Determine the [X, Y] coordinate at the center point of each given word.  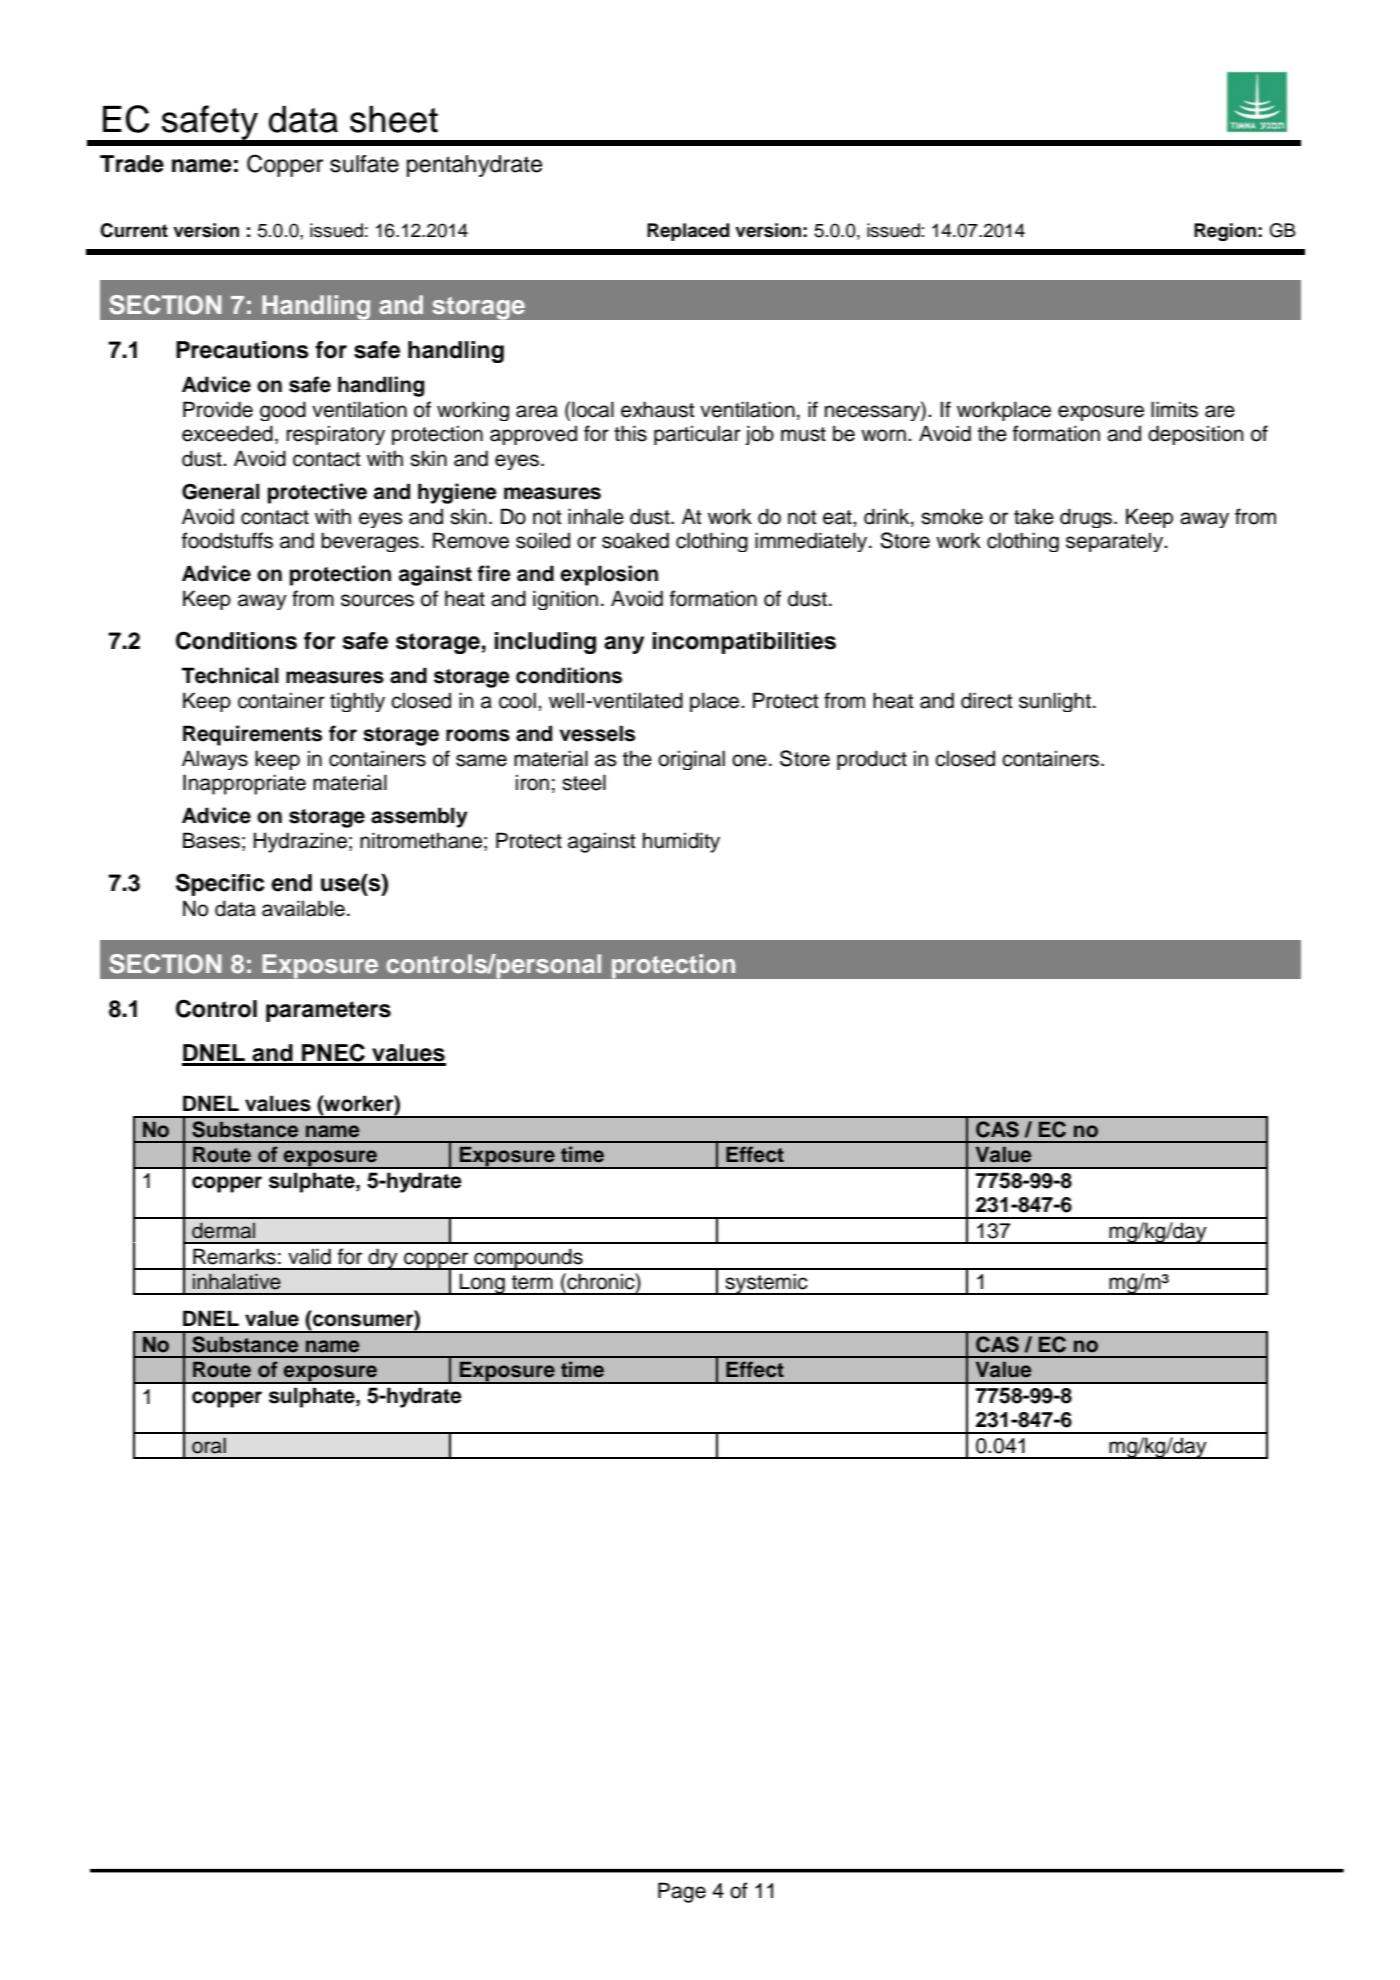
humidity [681, 842]
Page [682, 1892]
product [872, 760]
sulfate [364, 164]
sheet [394, 119]
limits [1174, 409]
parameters [328, 1011]
